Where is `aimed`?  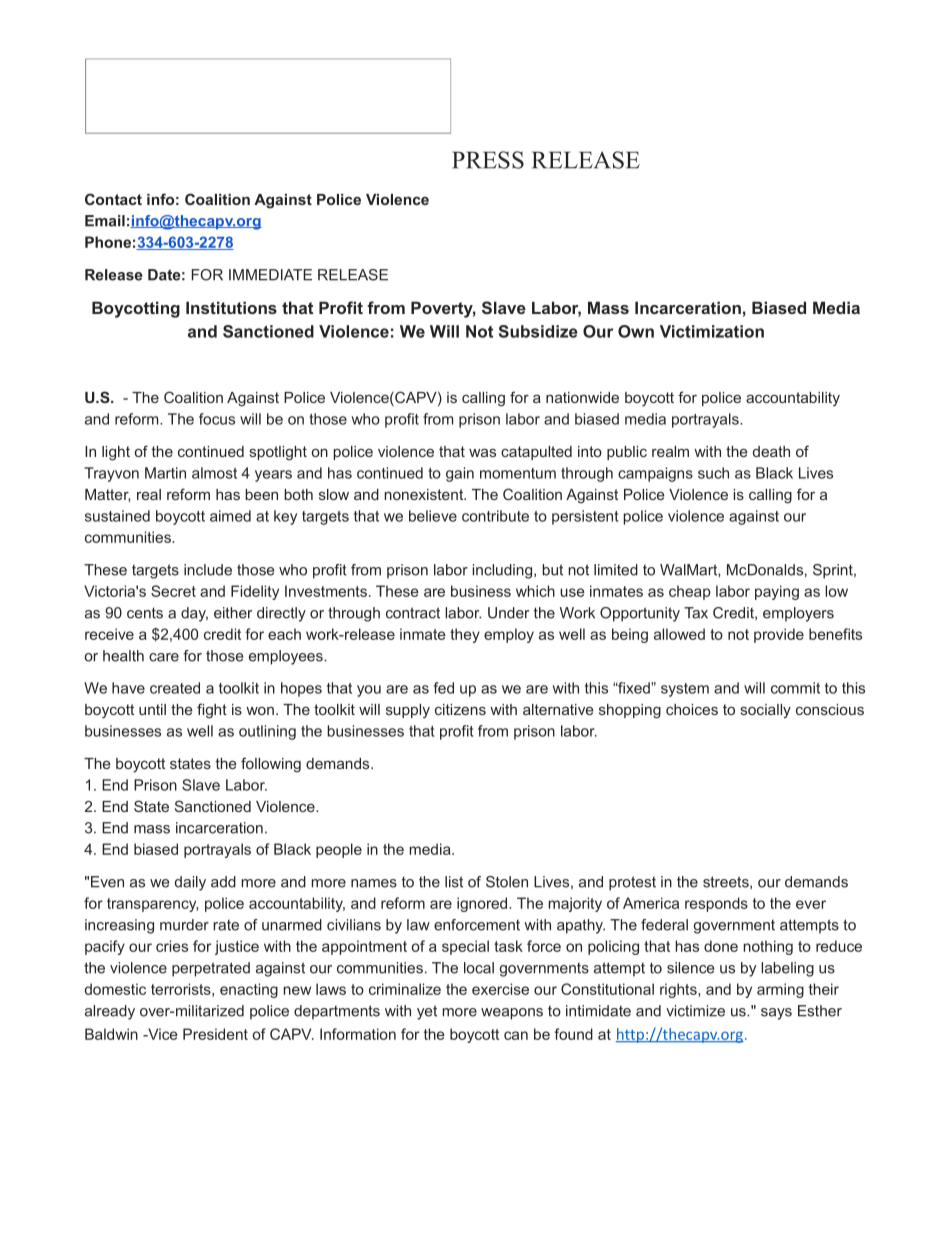 aimed is located at coordinates (230, 516).
